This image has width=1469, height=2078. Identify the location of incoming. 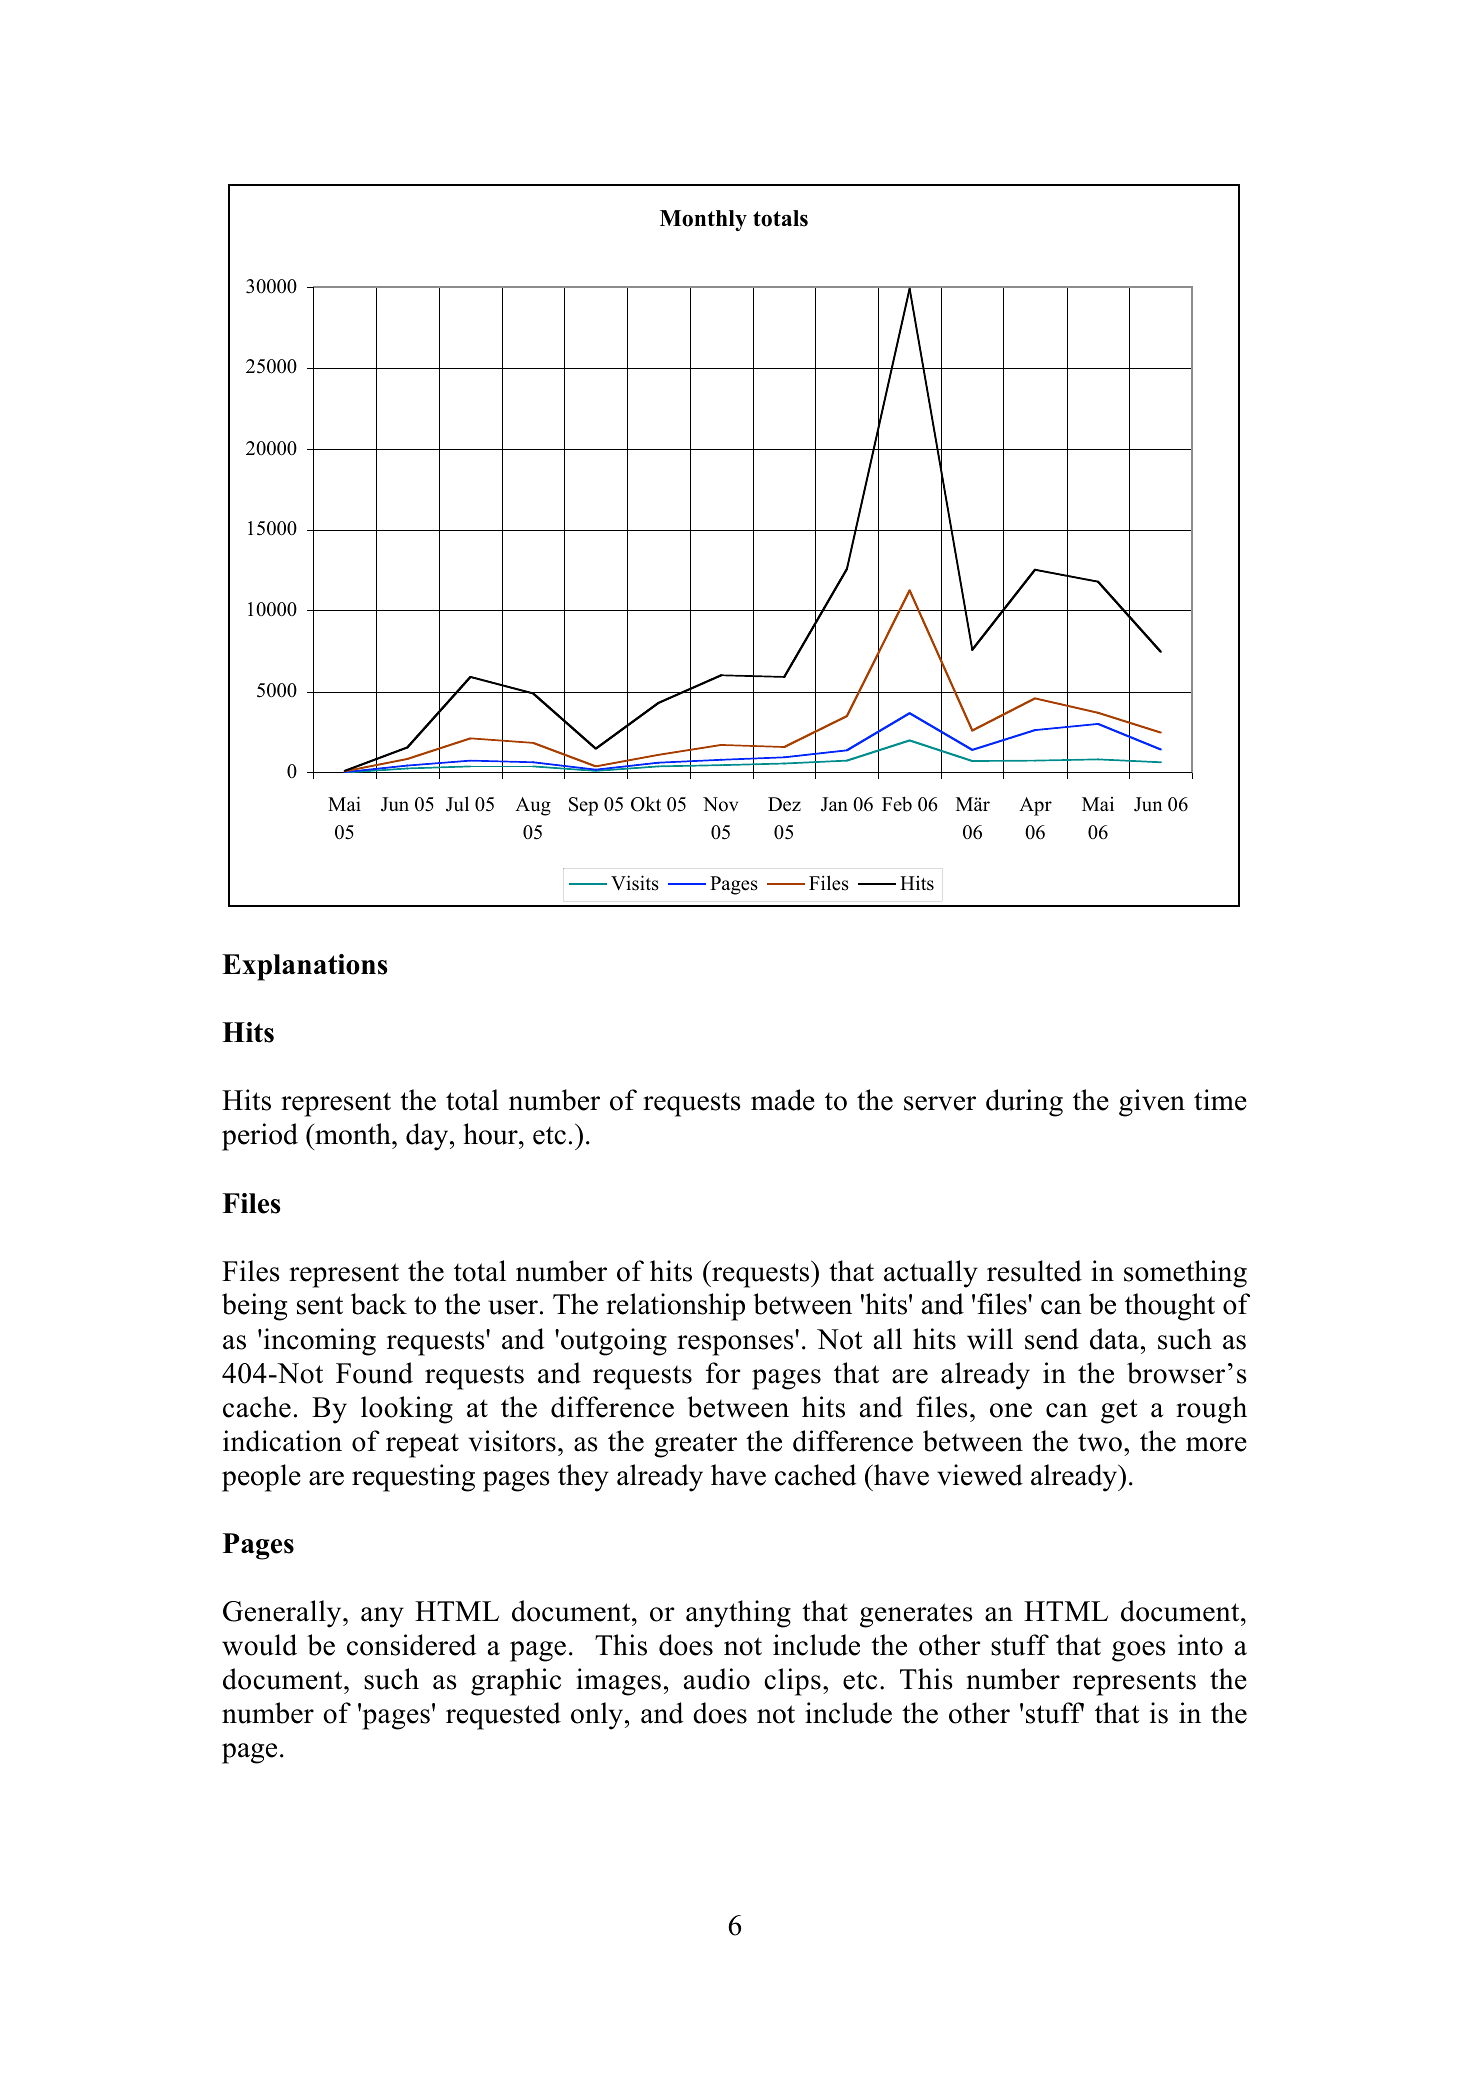
(318, 1342).
